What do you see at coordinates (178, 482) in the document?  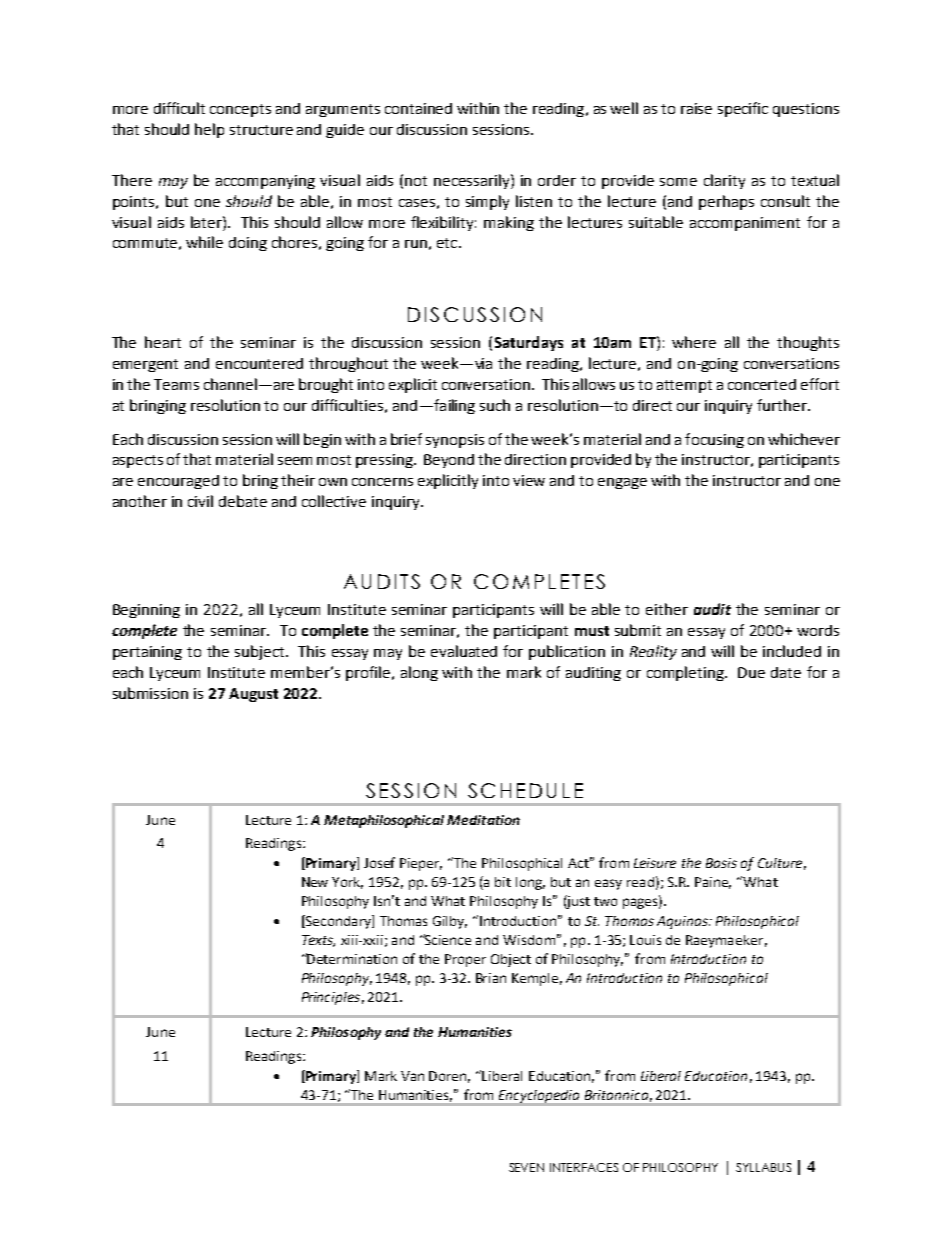 I see `encouraged` at bounding box center [178, 482].
